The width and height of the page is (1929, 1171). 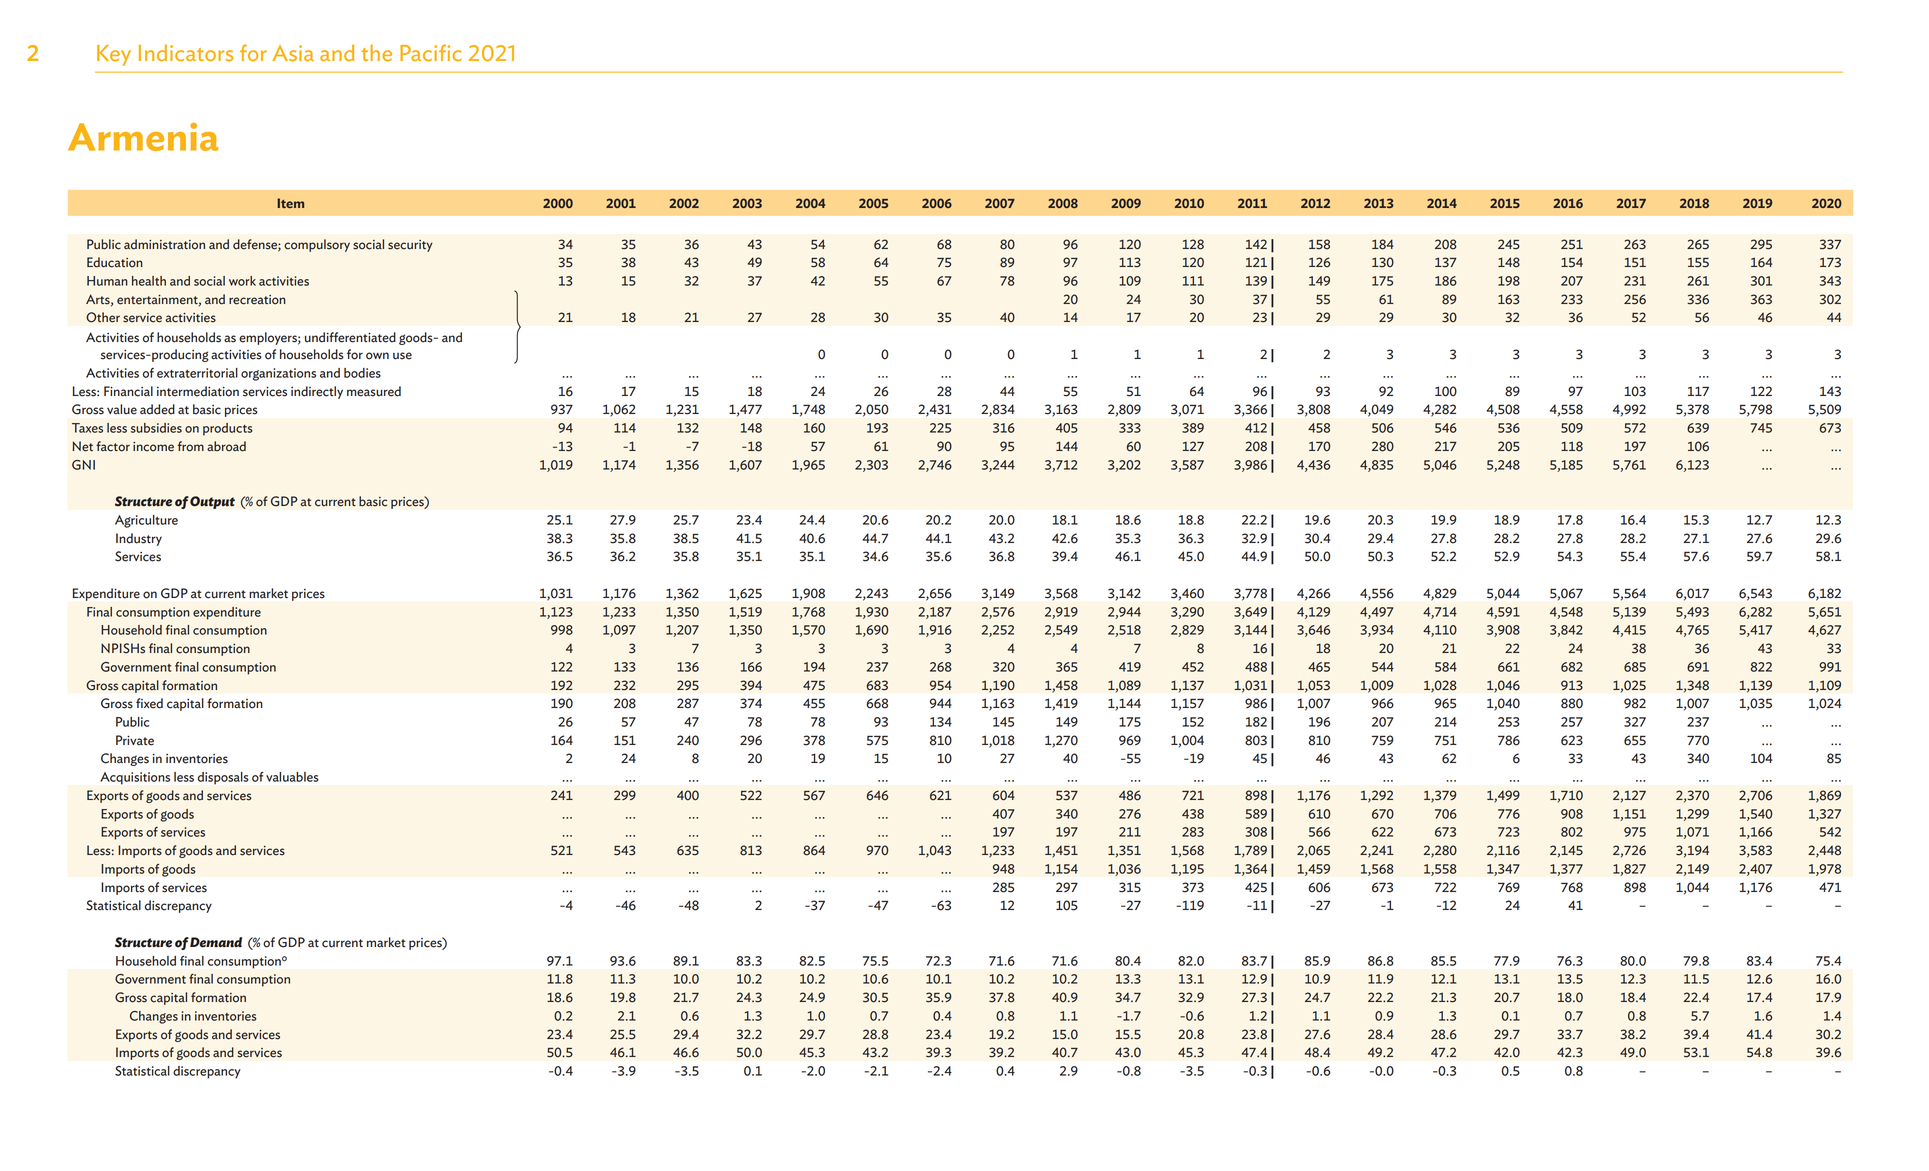 What do you see at coordinates (374, 391) in the page?
I see `measured` at bounding box center [374, 391].
